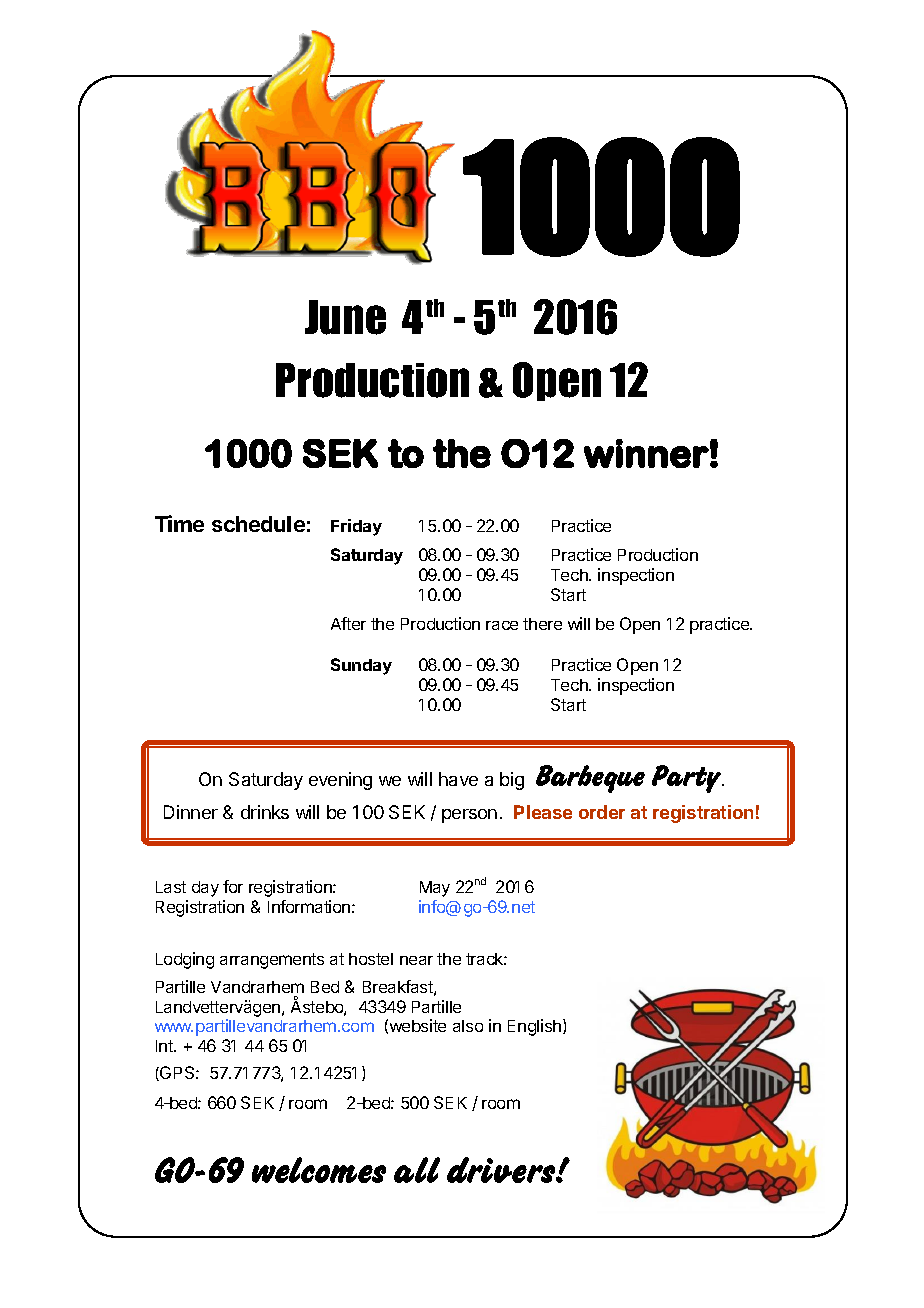 This screenshot has height=1308, width=924. Describe the element at coordinates (319, 1170) in the screenshot. I see `welcomes` at that location.
